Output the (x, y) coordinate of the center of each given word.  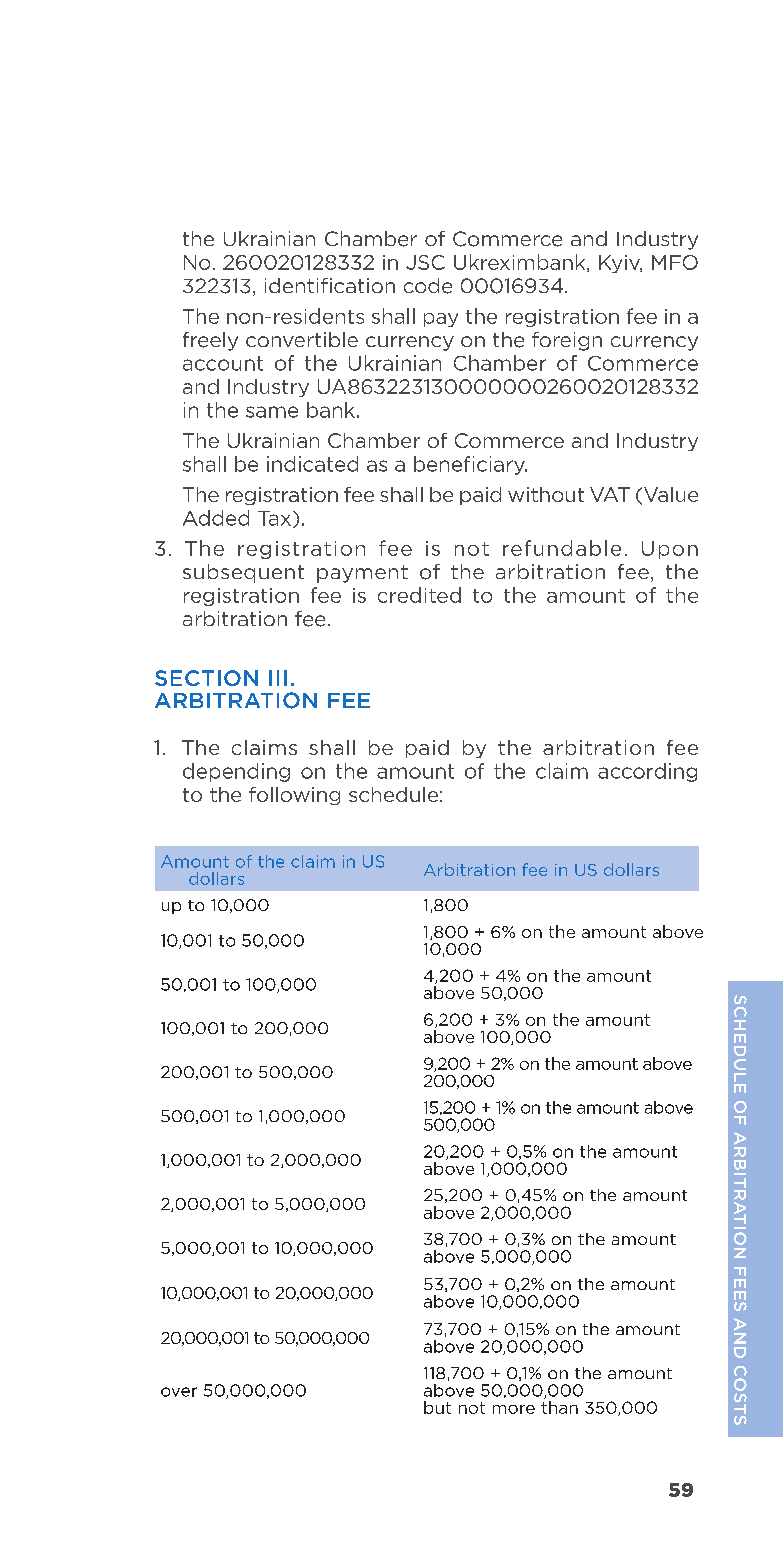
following (294, 796)
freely (210, 341)
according (647, 772)
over (179, 1392)
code (428, 286)
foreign (567, 341)
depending (236, 772)
